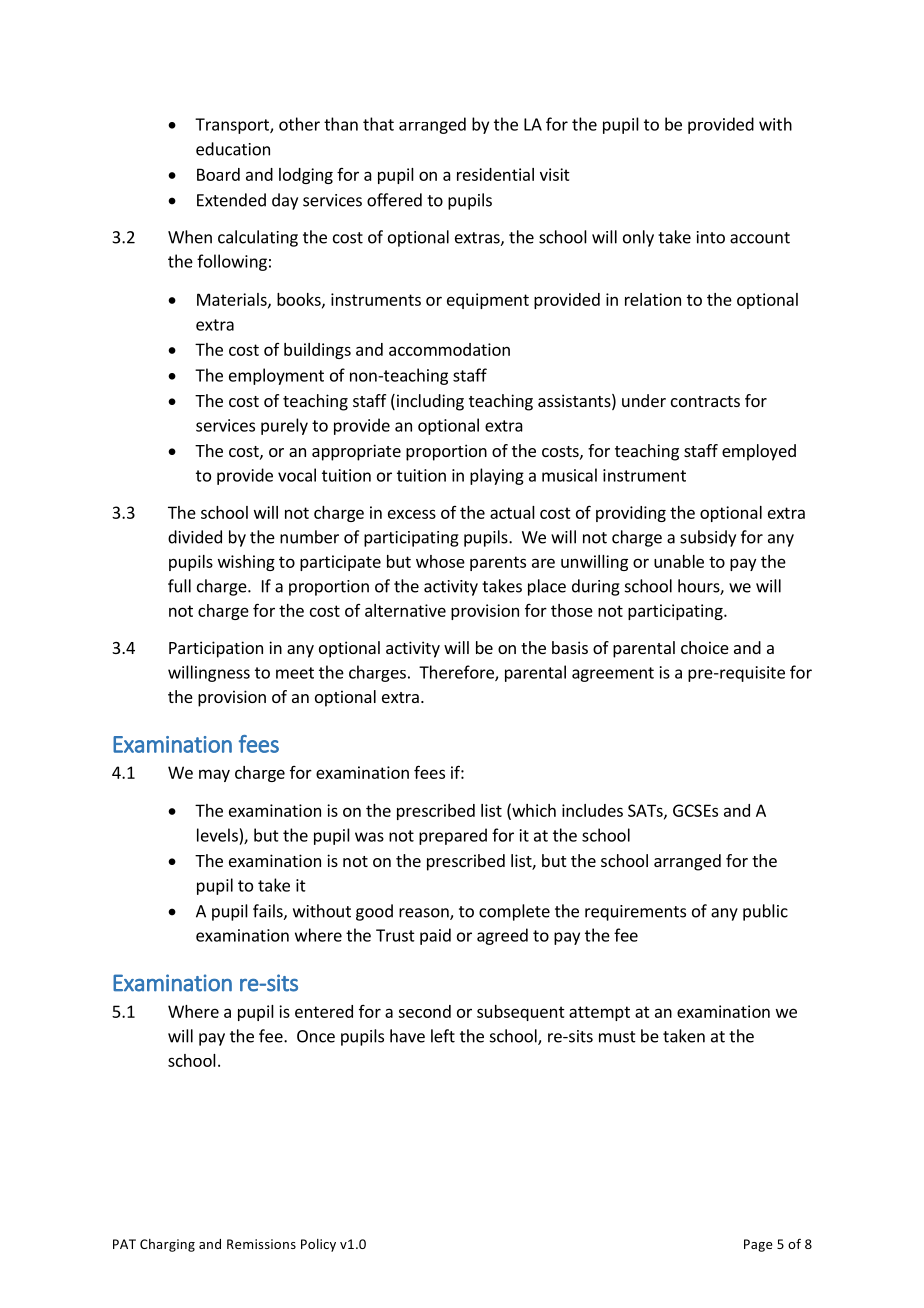 This page has height=1308, width=924. What do you see at coordinates (495, 174) in the page?
I see `residential` at bounding box center [495, 174].
